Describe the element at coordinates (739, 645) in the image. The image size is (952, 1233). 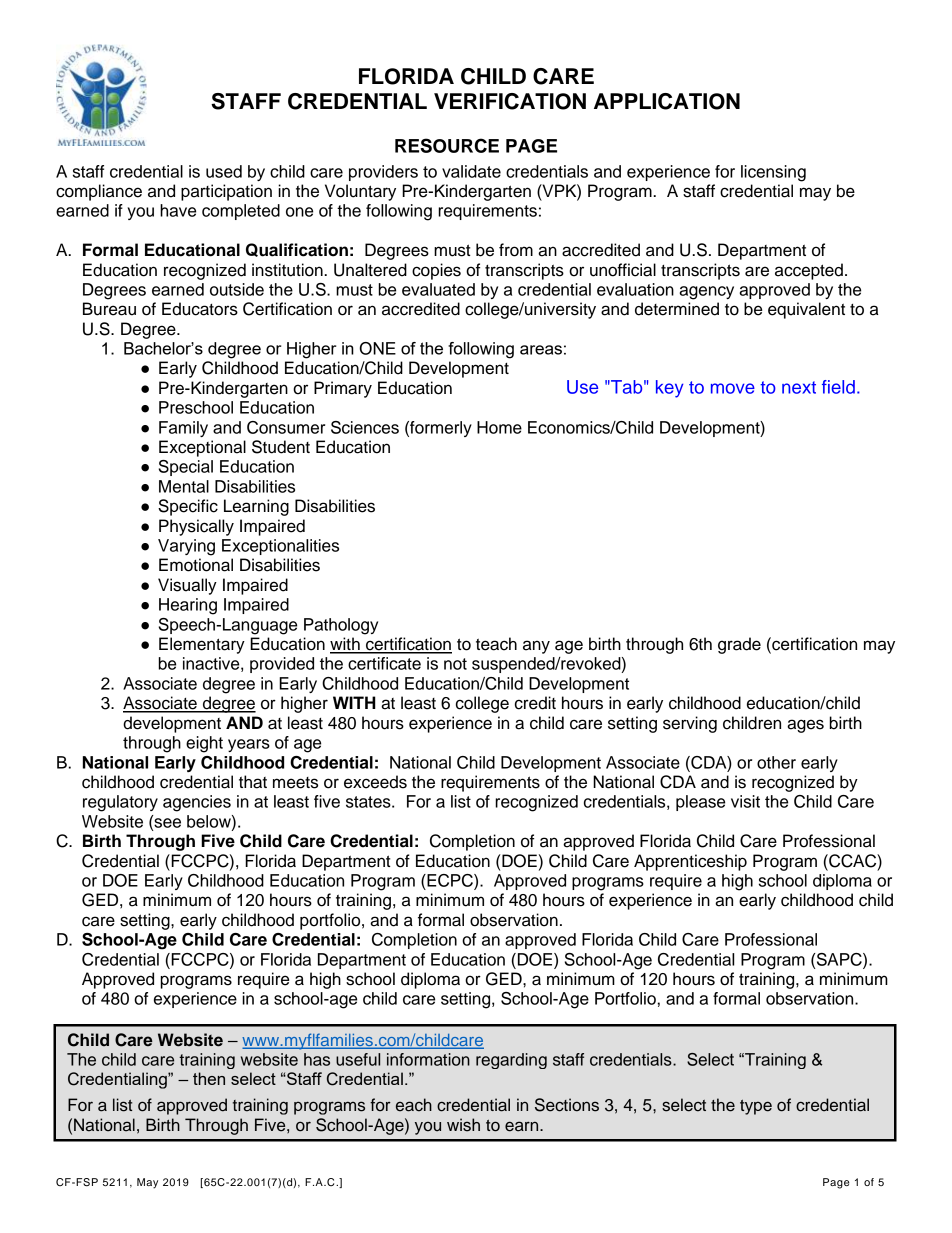
I see `grade` at that location.
